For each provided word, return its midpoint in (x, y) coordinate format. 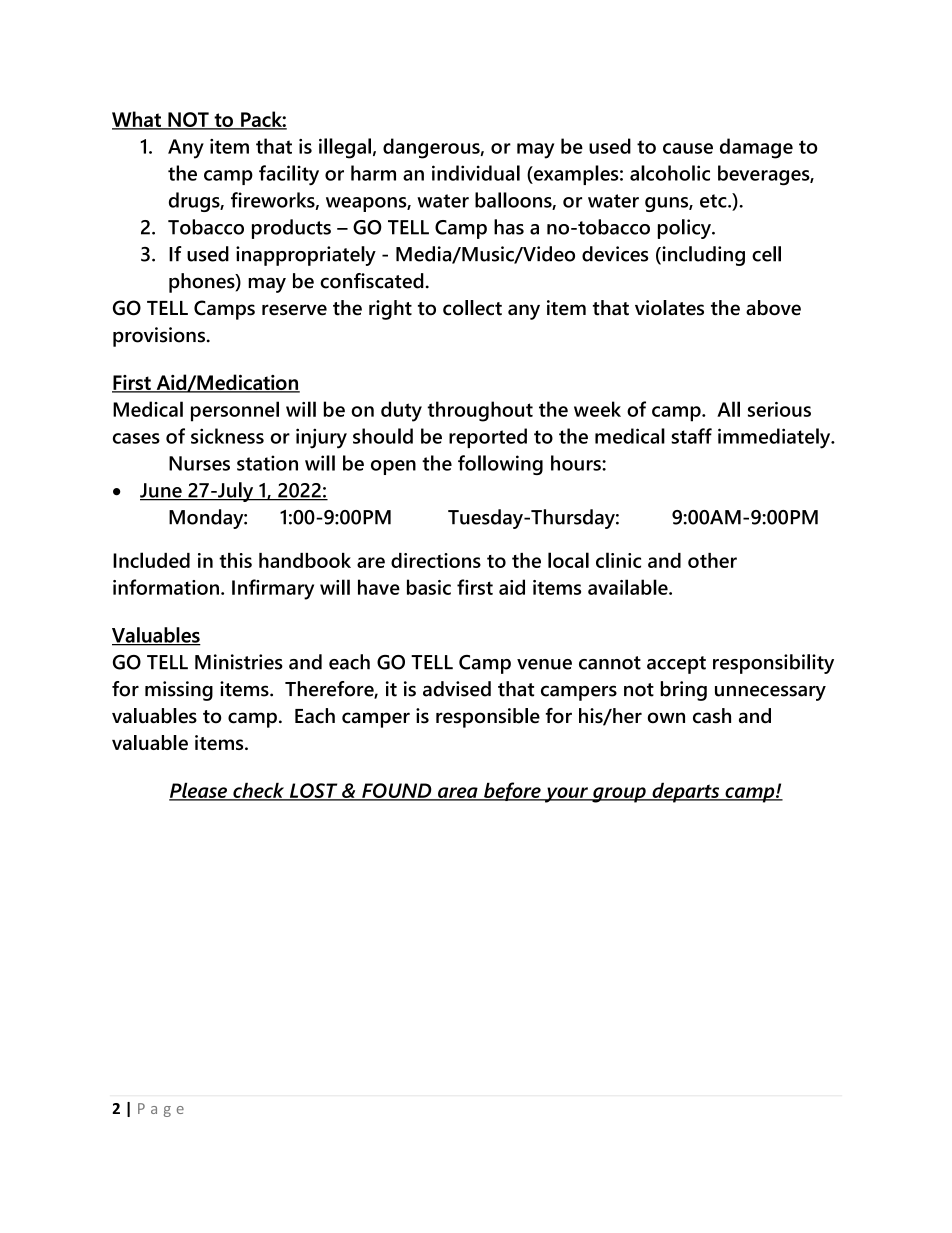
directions (436, 560)
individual (476, 173)
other (712, 560)
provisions (160, 337)
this (235, 560)
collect (472, 308)
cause (688, 148)
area (458, 793)
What (137, 120)
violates (669, 308)
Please (199, 791)
